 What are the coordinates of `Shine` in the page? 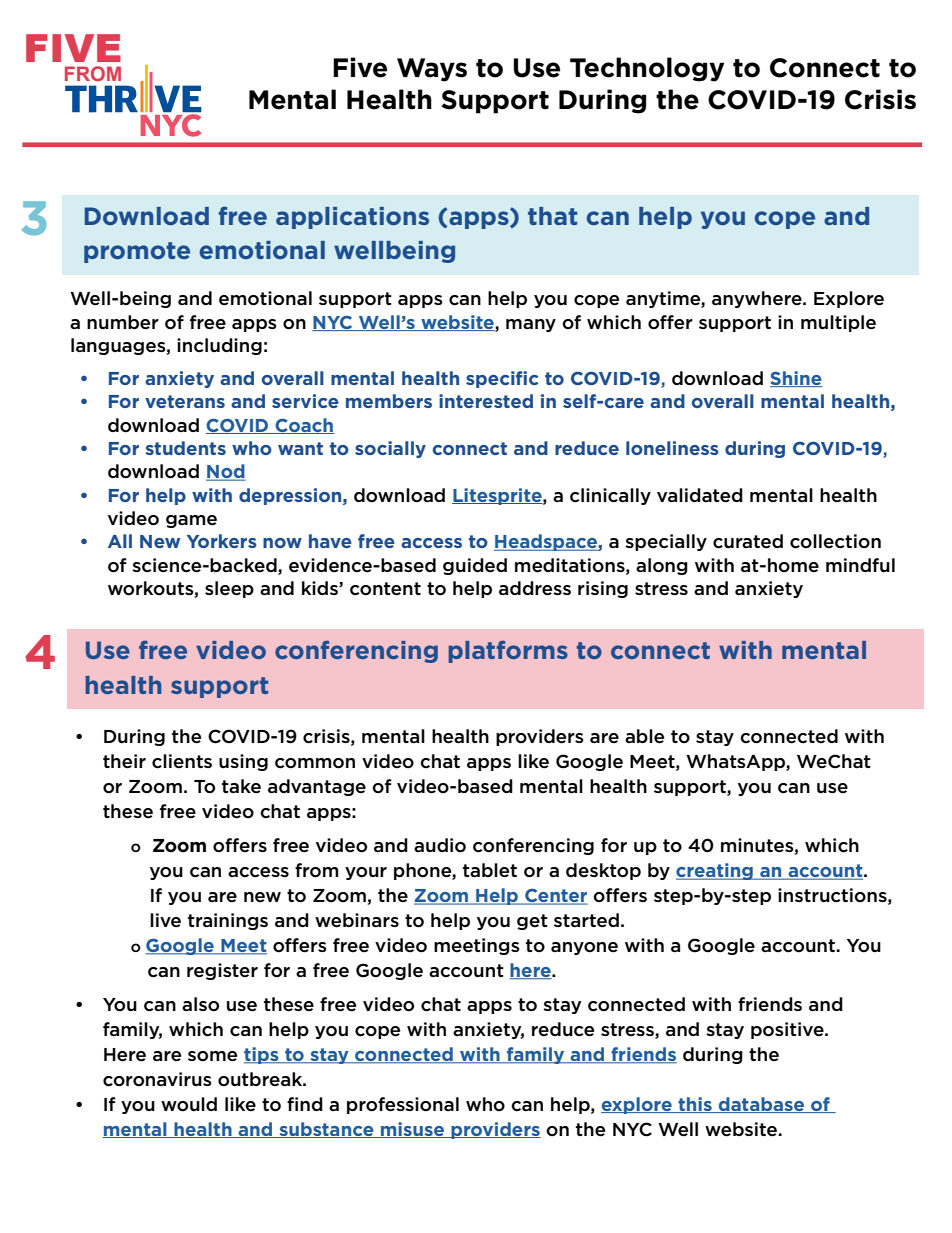 It's located at (796, 379).
